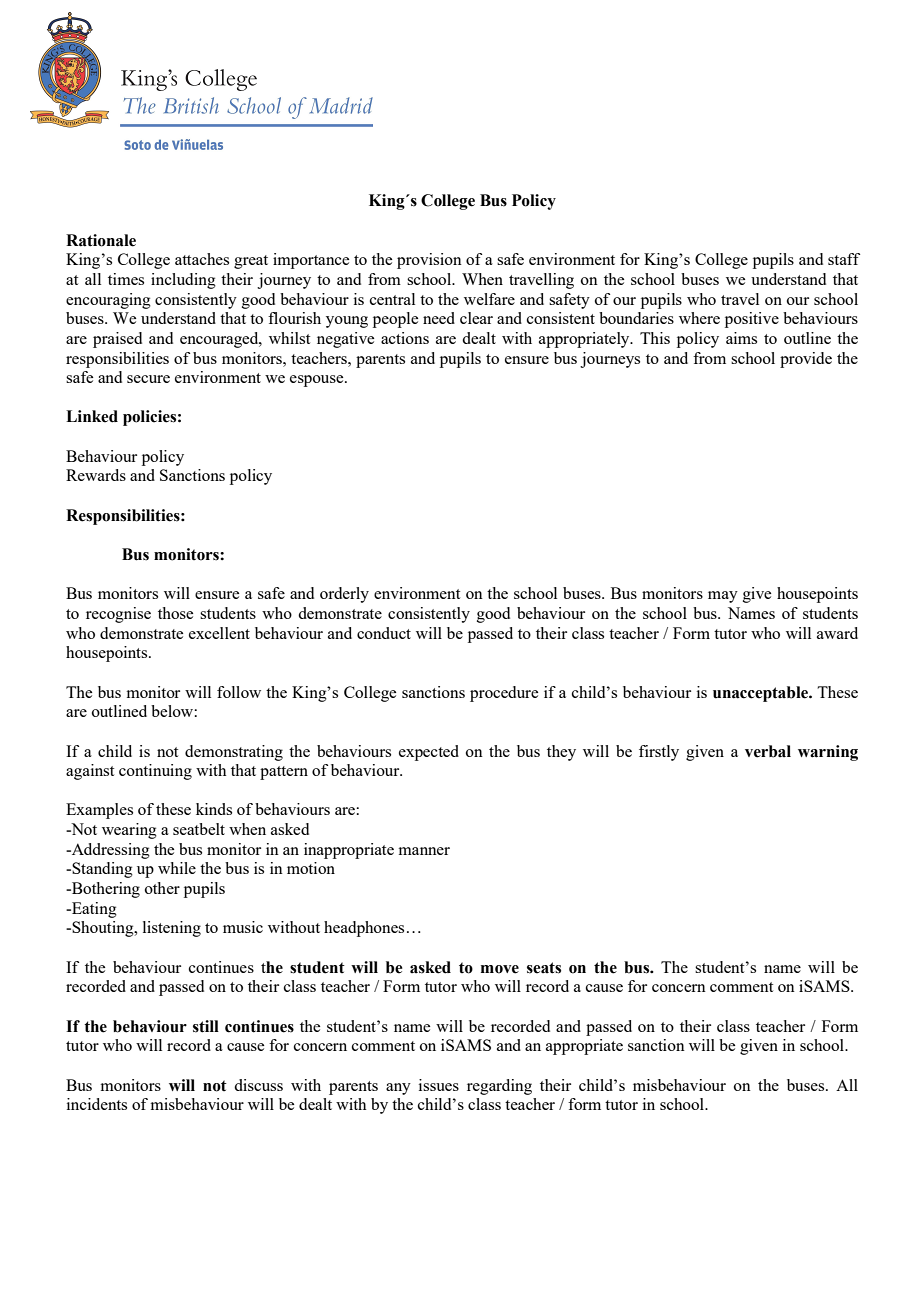  I want to click on staff, so click(844, 259).
